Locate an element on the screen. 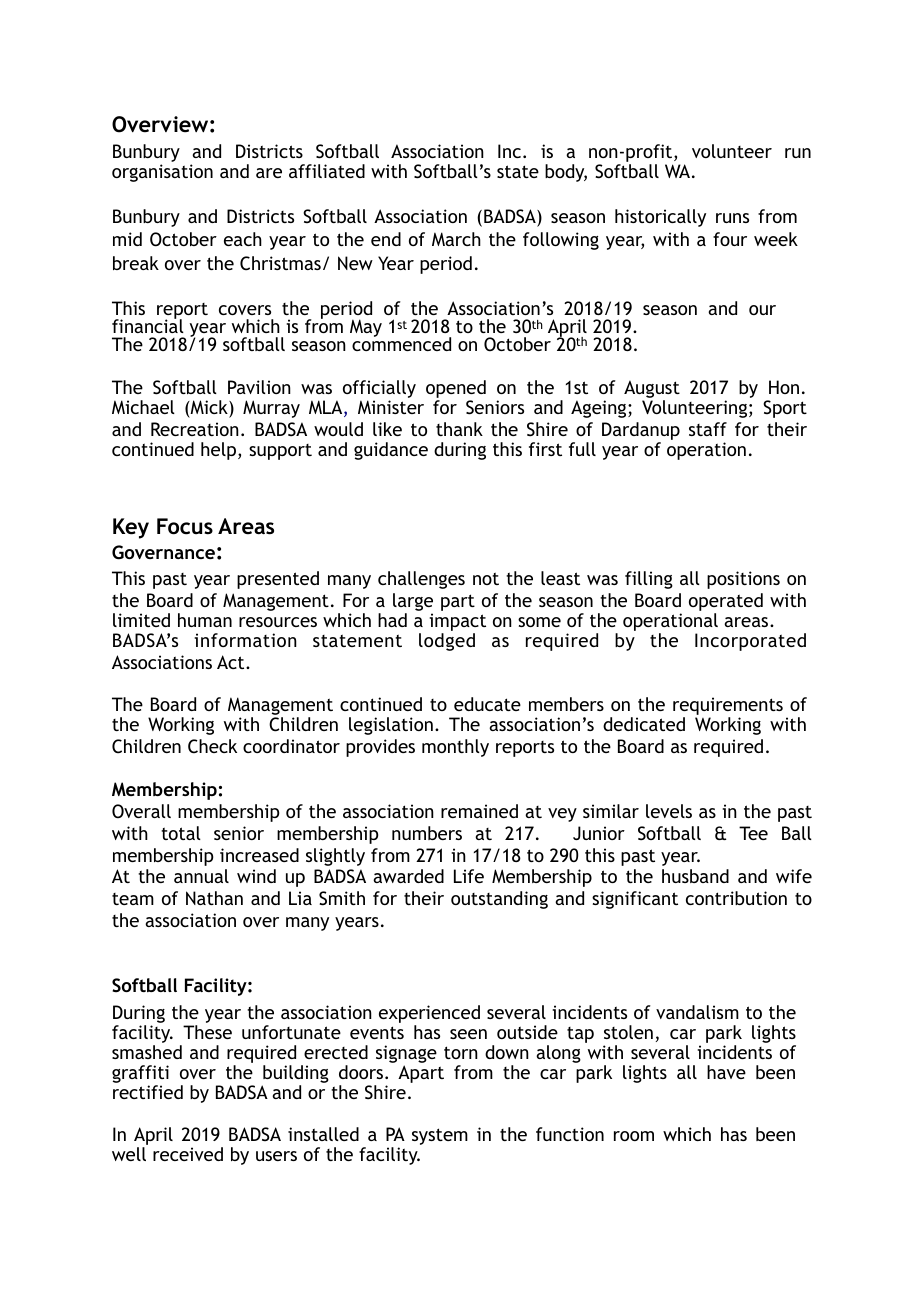  received is located at coordinates (188, 1154).
